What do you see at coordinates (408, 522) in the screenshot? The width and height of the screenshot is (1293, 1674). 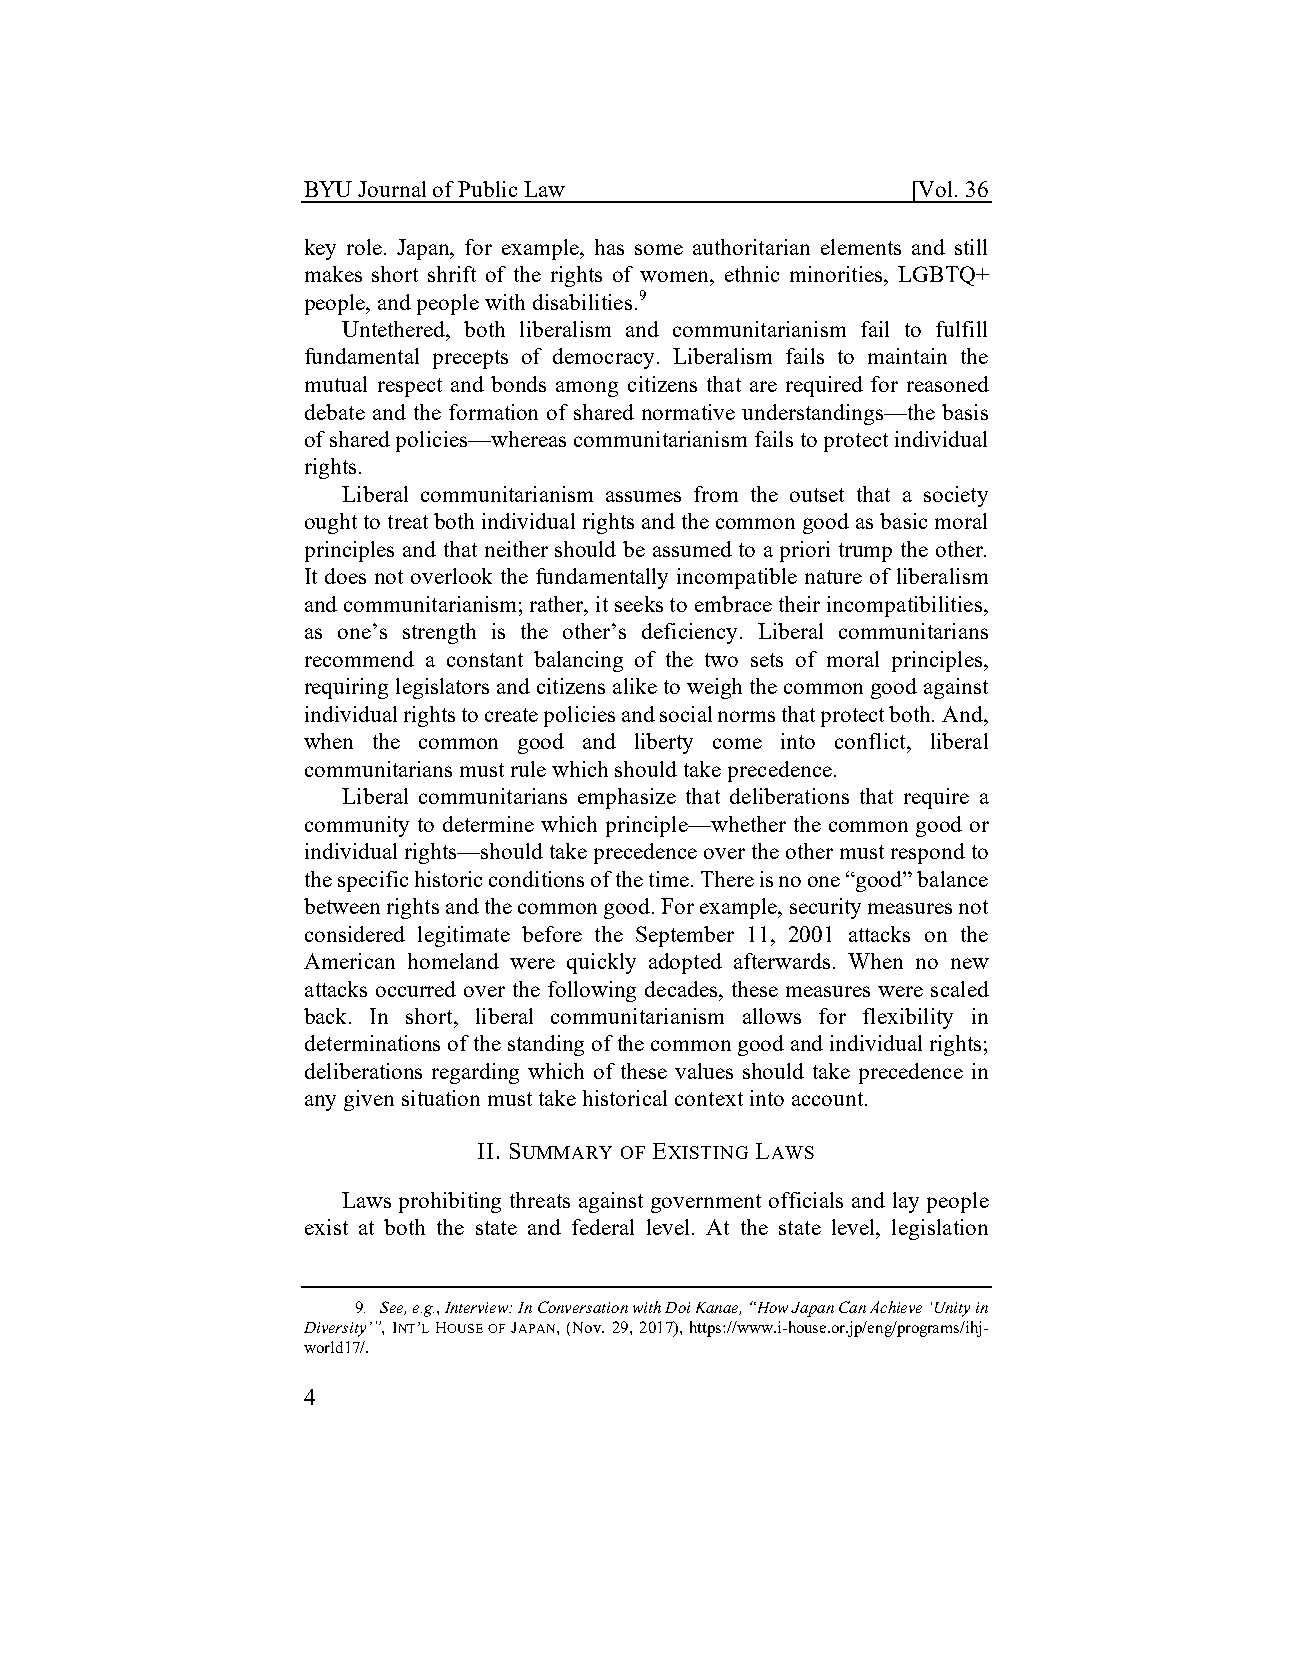 I see `treat` at bounding box center [408, 522].
